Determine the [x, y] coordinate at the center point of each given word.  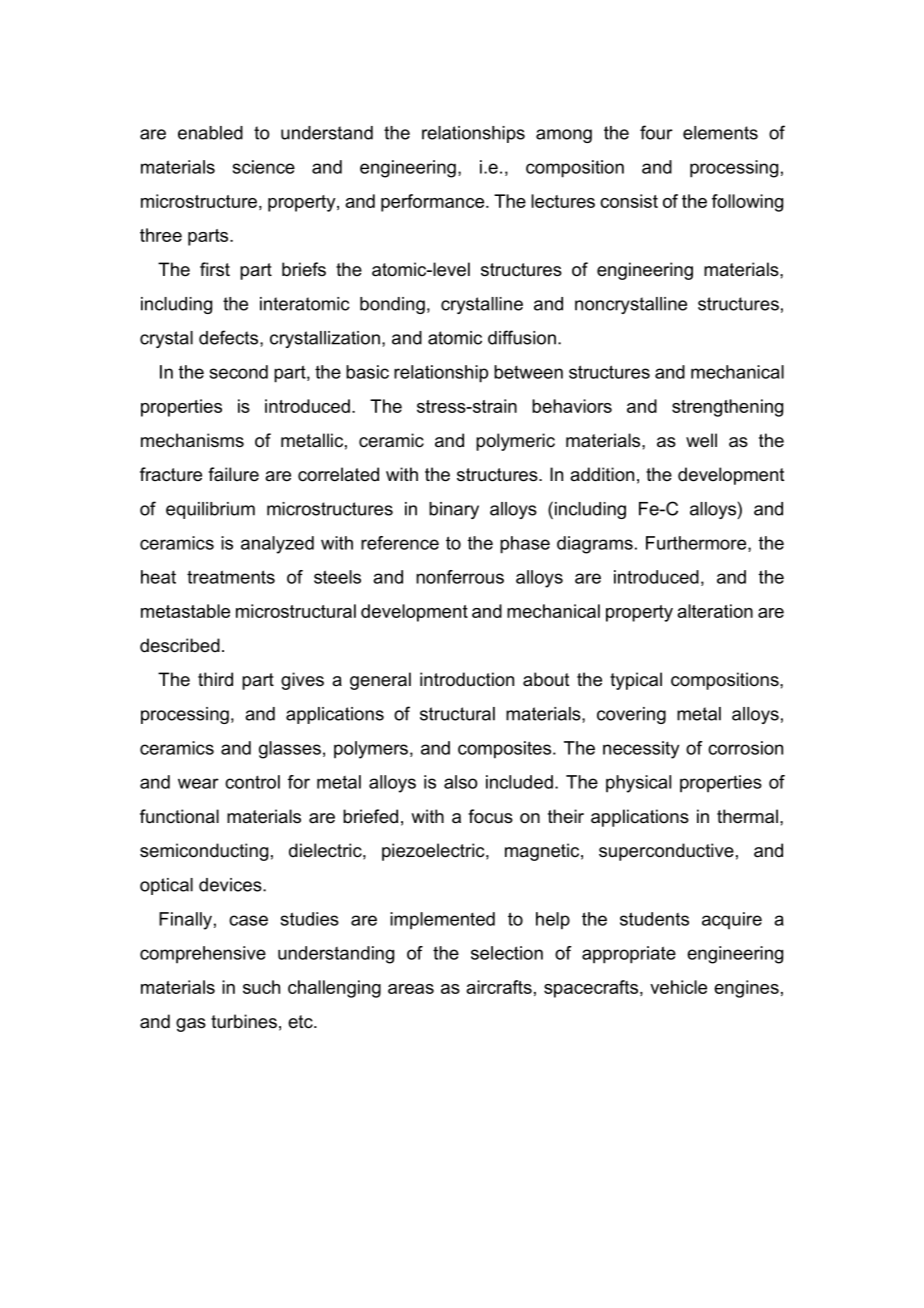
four [656, 132]
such [261, 987]
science [264, 167]
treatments [231, 577]
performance [432, 203]
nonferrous [460, 577]
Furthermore [697, 544]
